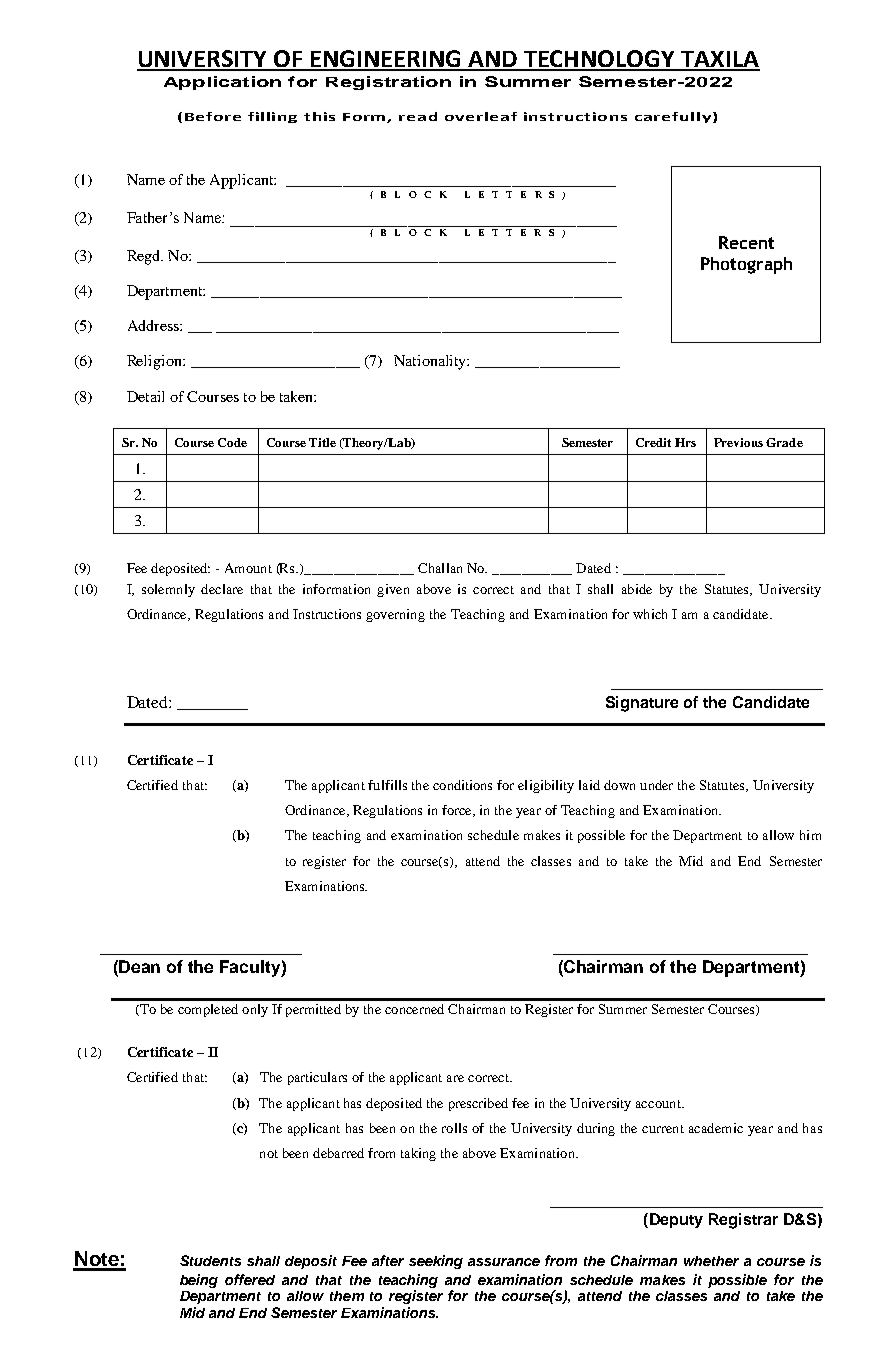  I want to click on Recent, so click(746, 242).
